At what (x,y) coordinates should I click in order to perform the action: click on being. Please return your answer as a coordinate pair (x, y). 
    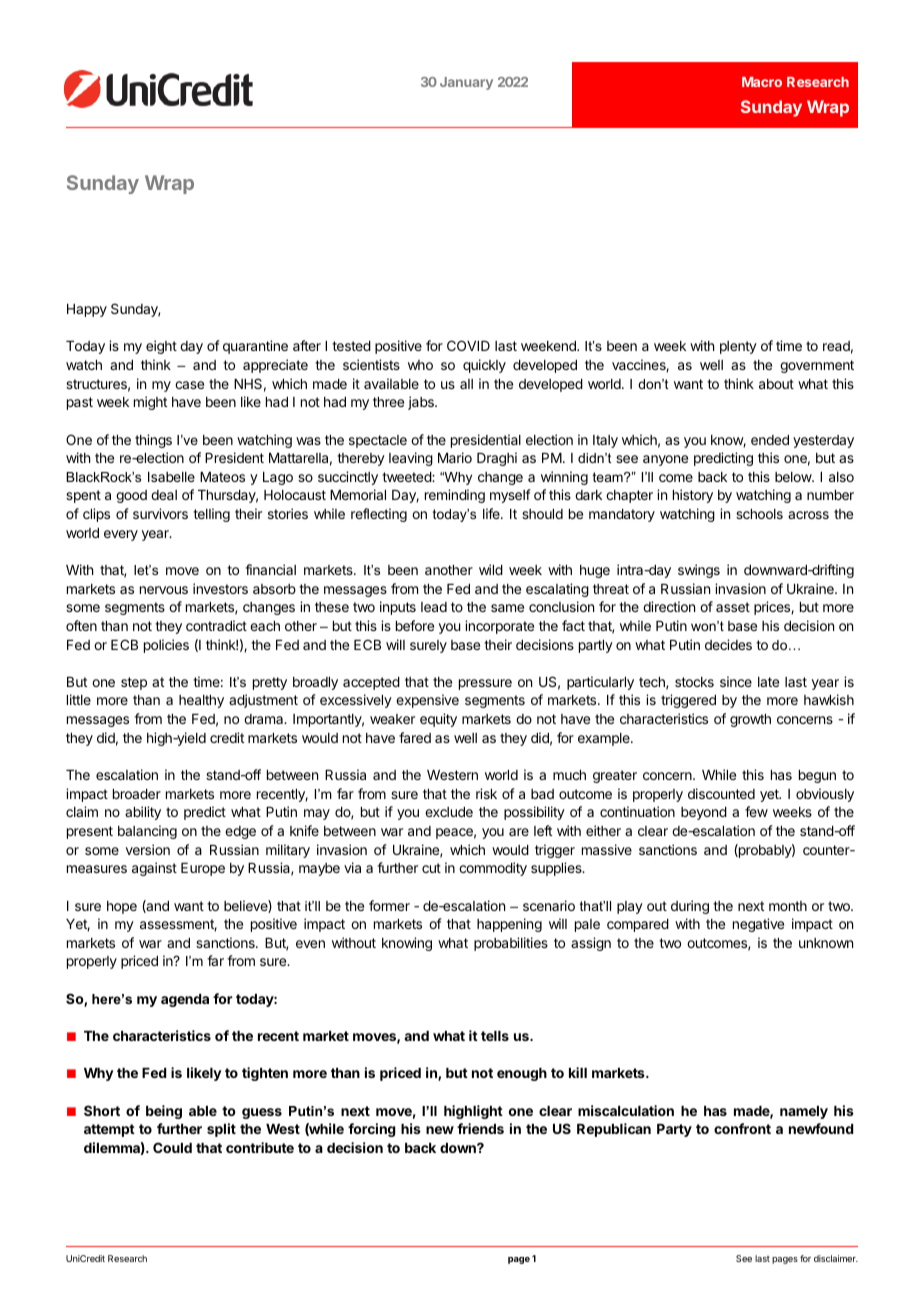
    Looking at the image, I should click on (164, 1112).
